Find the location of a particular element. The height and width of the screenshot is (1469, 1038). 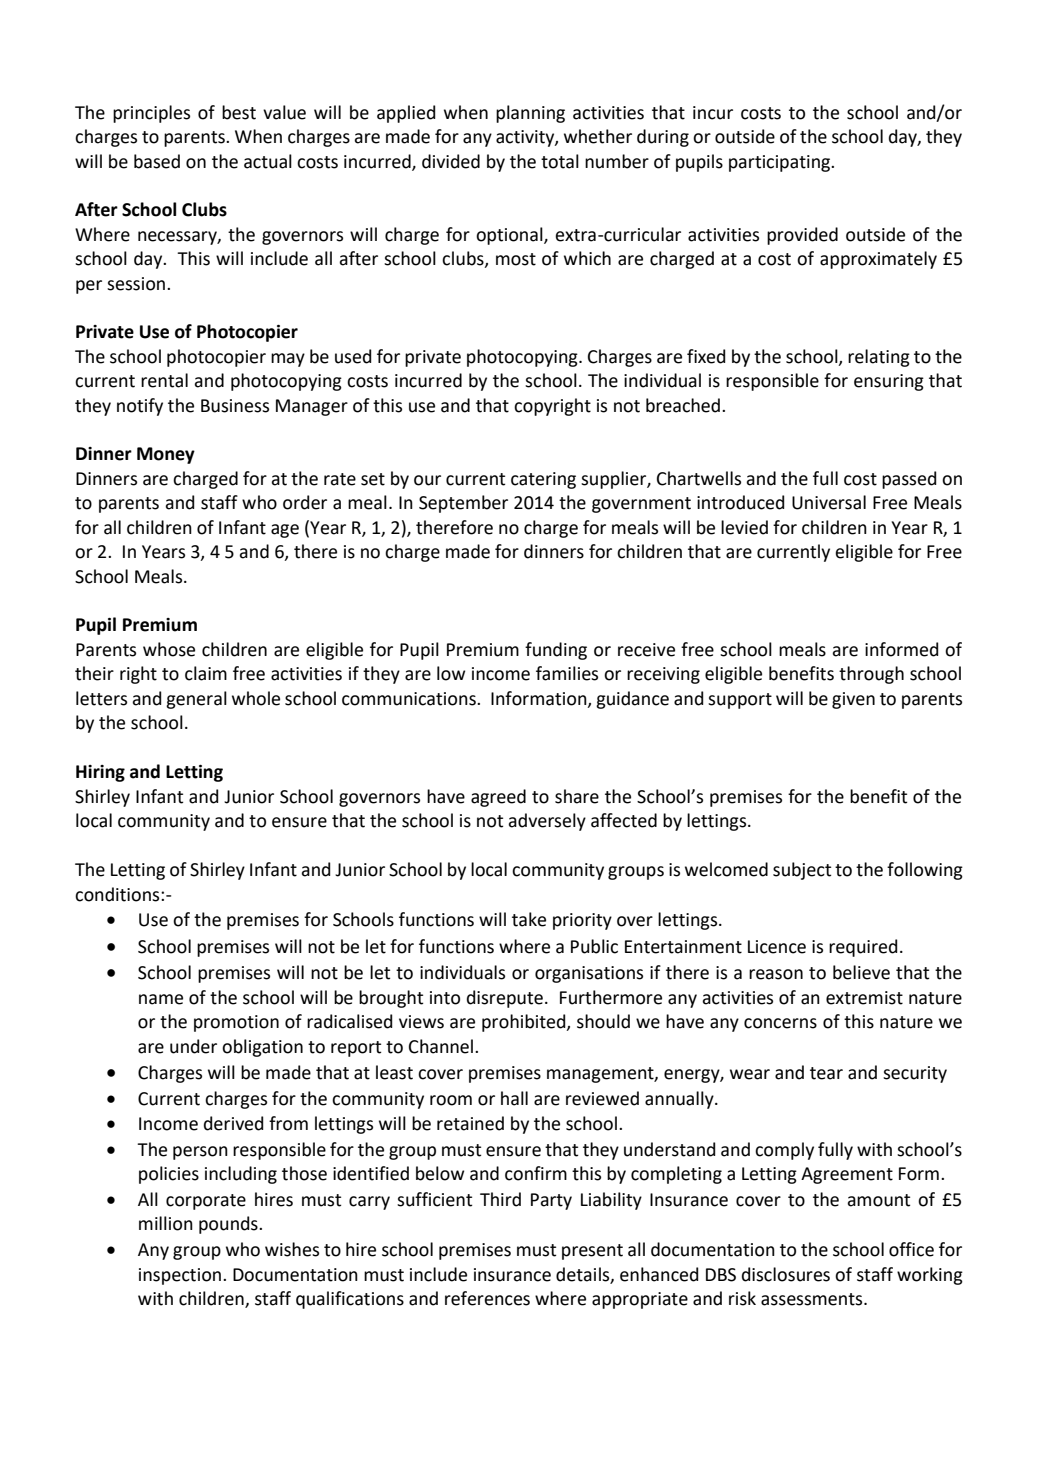

participating is located at coordinates (780, 163).
